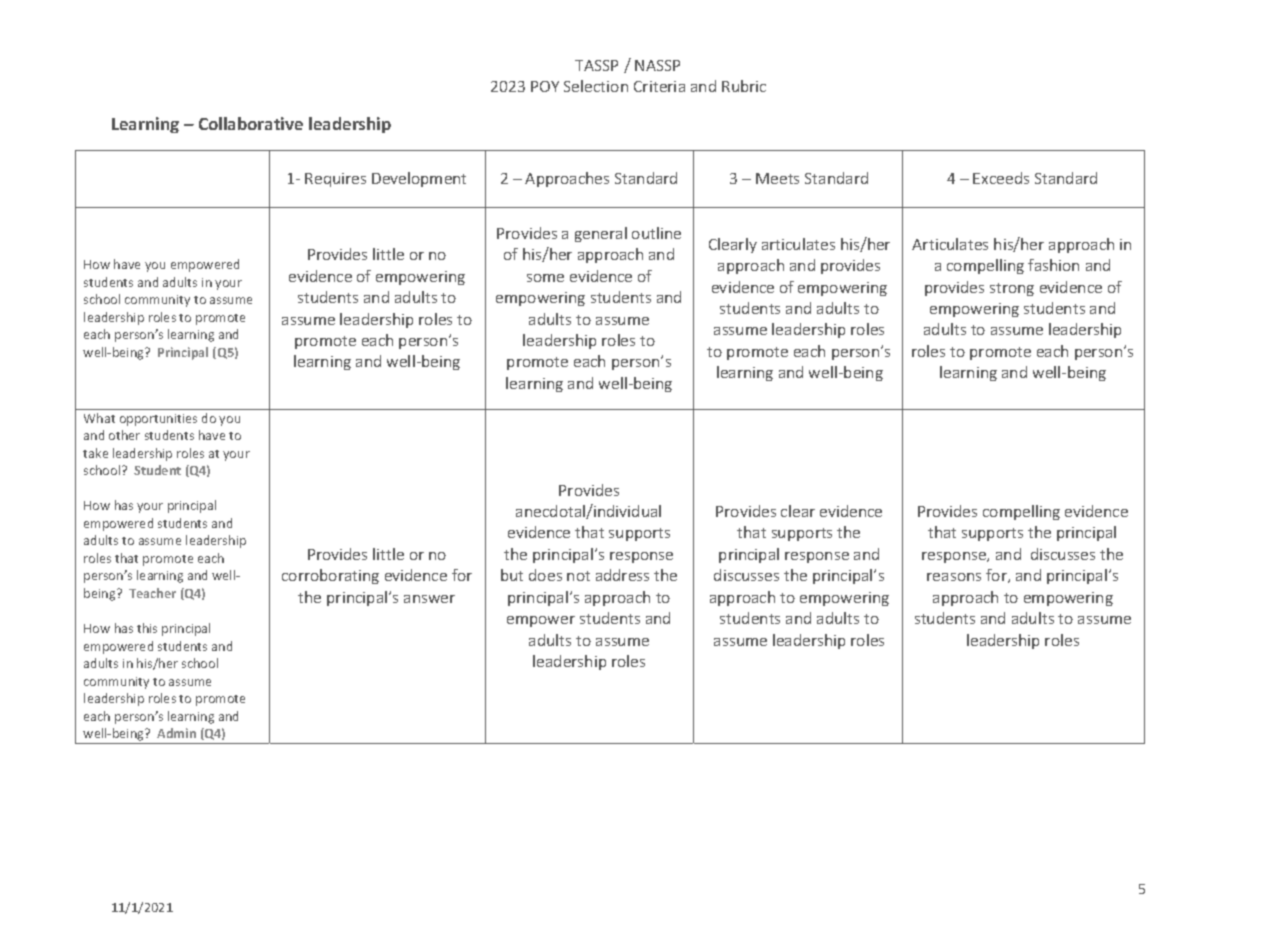  I want to click on other, so click(124, 435).
